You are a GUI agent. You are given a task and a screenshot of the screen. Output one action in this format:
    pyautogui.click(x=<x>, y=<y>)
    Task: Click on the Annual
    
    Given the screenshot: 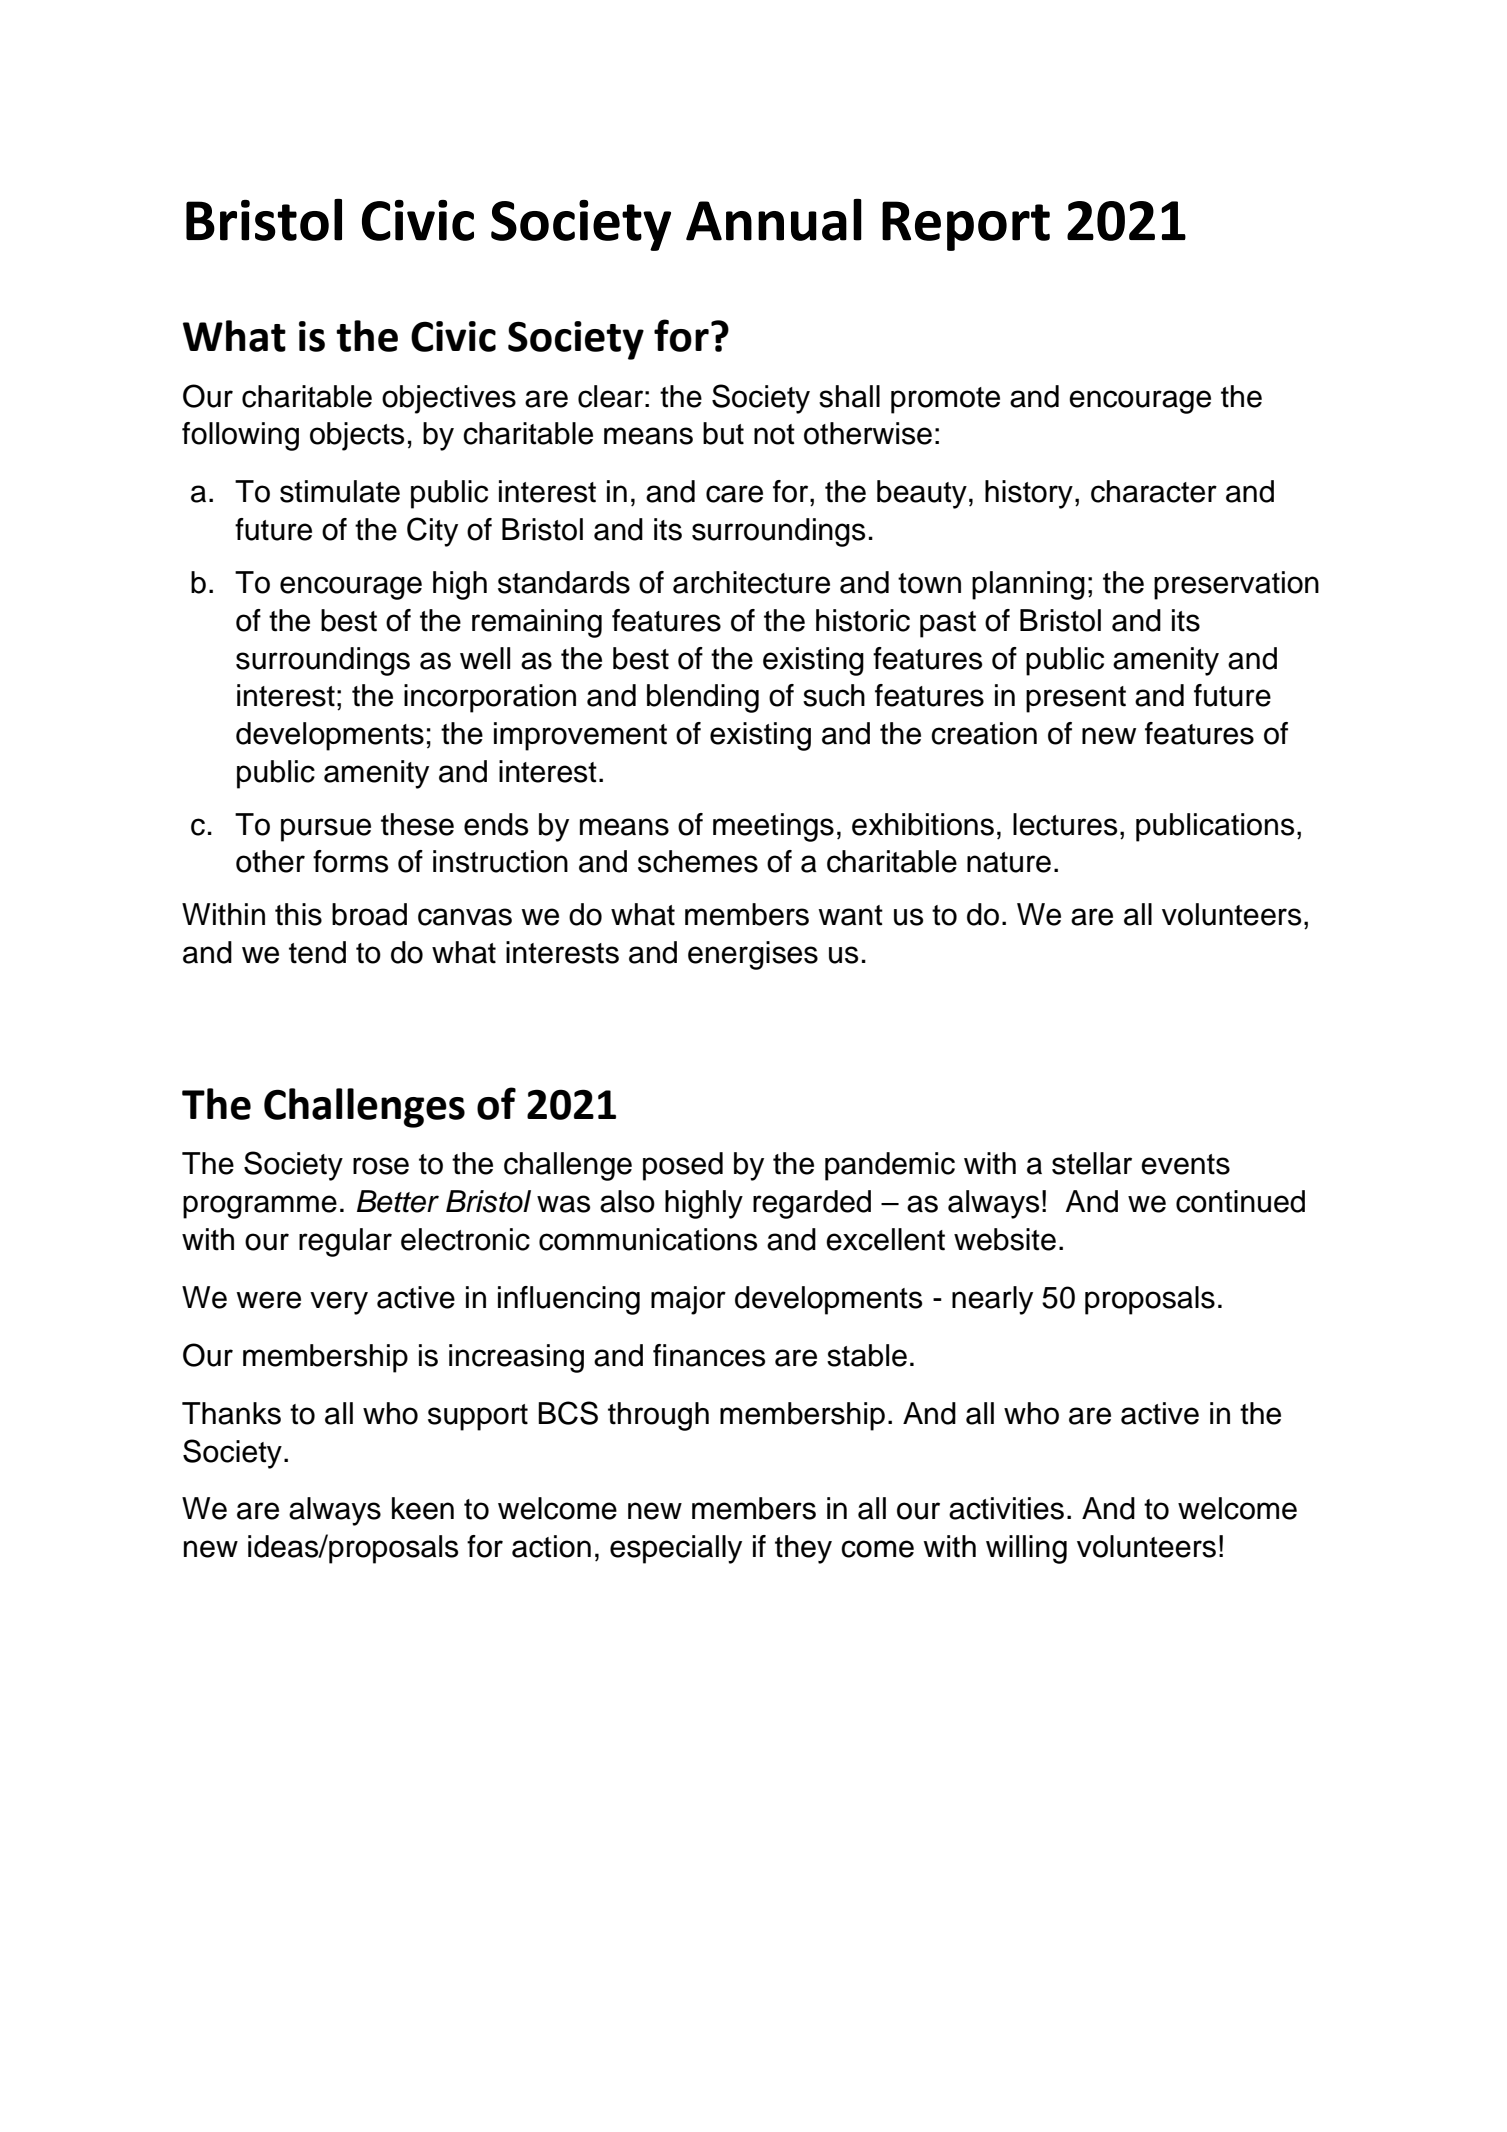 What is the action you would take?
    pyautogui.click(x=774, y=219)
